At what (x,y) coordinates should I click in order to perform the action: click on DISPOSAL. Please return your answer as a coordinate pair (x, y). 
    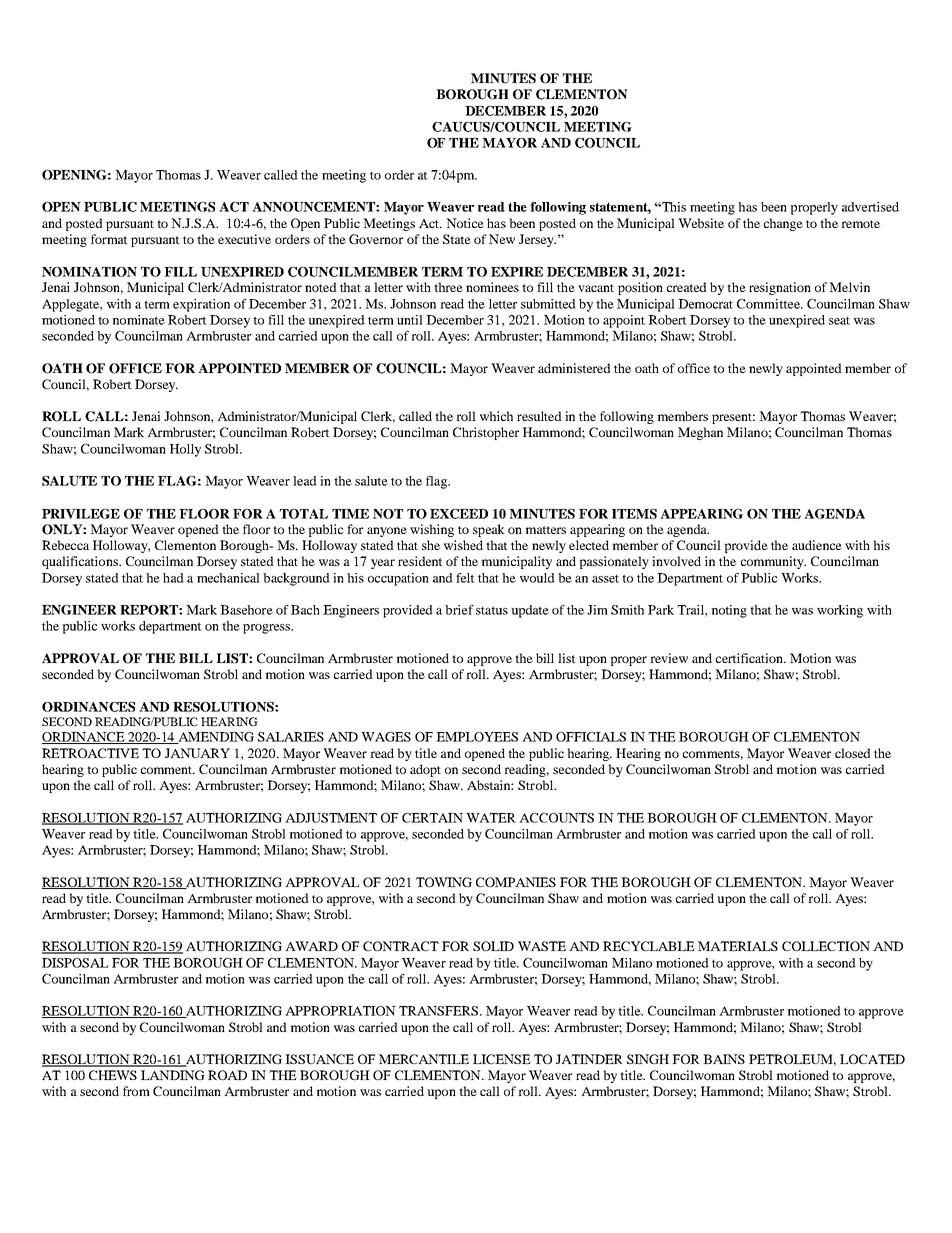
    Looking at the image, I should click on (75, 963).
